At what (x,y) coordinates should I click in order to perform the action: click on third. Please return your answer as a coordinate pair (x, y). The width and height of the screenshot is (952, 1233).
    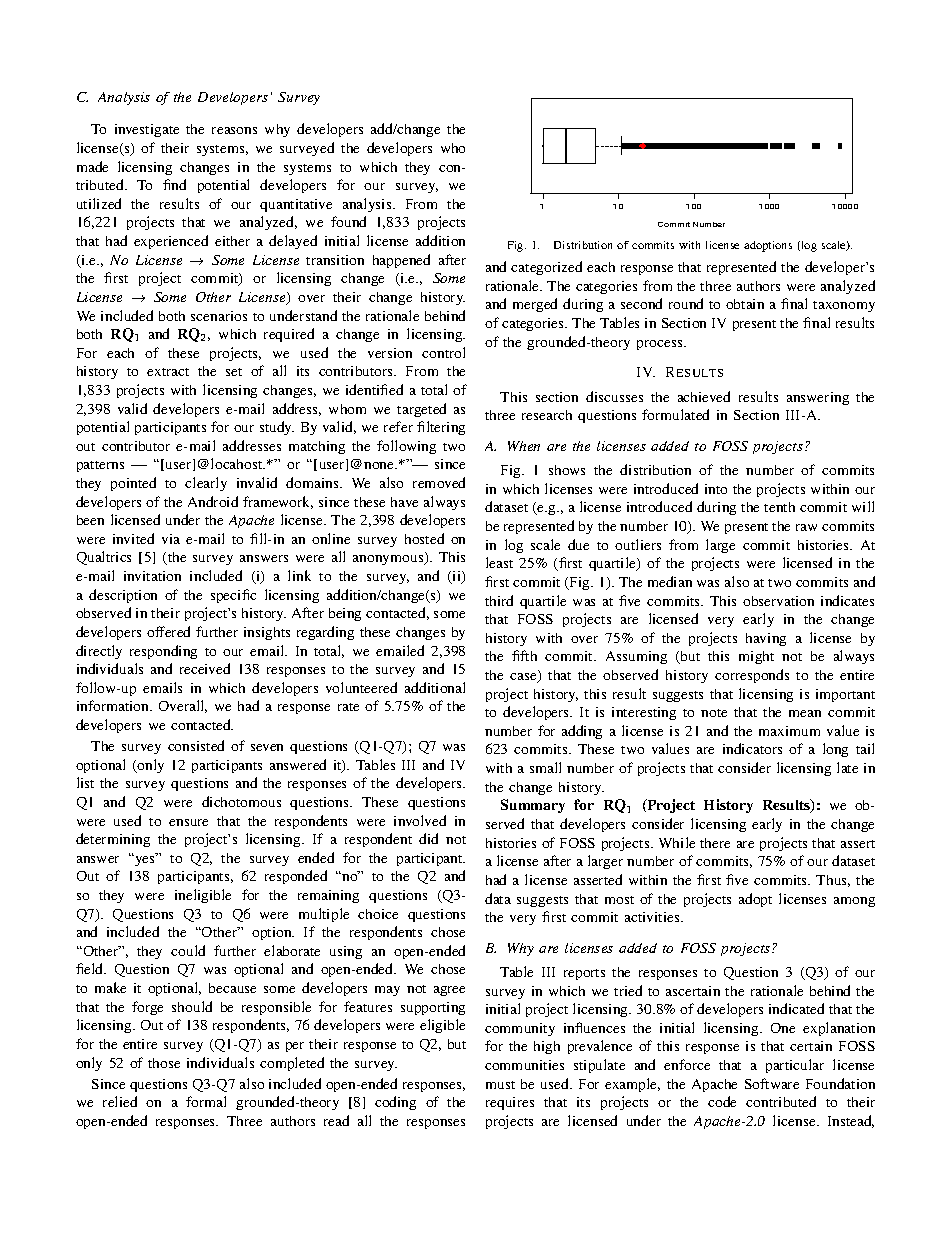
    Looking at the image, I should click on (499, 600).
